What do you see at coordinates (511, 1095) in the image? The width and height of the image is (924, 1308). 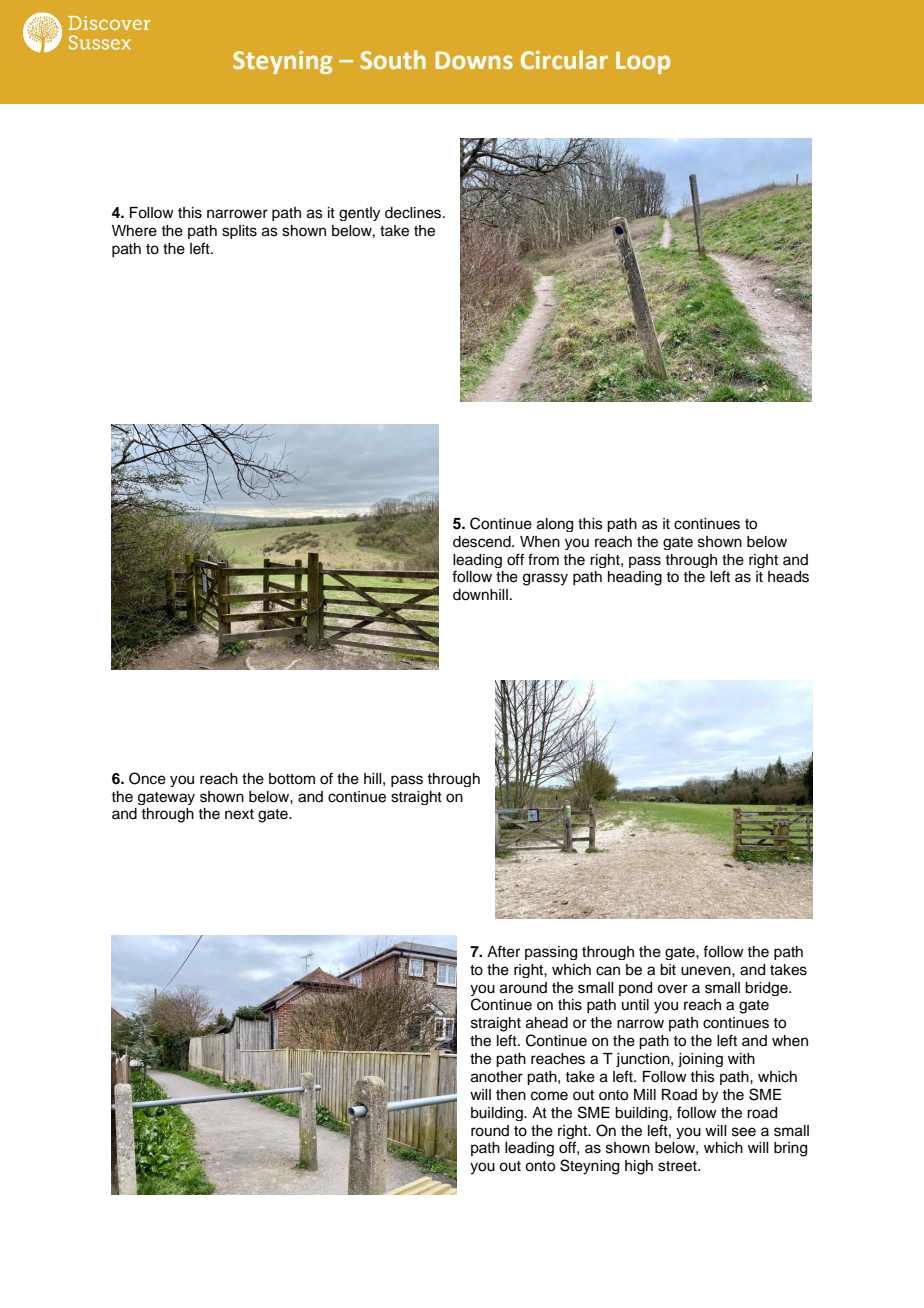 I see `then` at bounding box center [511, 1095].
